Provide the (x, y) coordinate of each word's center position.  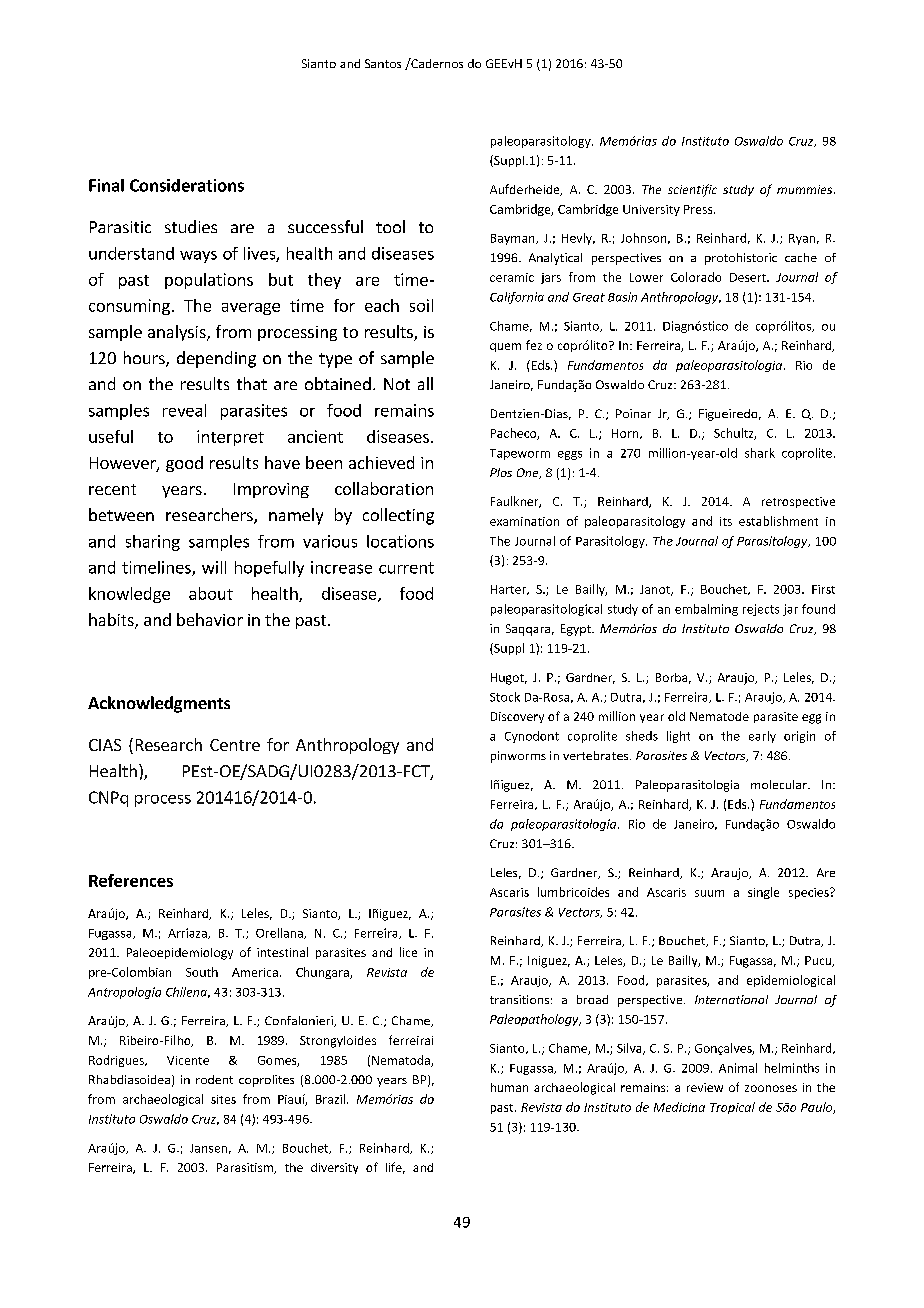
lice (408, 952)
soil (421, 305)
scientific (692, 190)
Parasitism (246, 1168)
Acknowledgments (159, 704)
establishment (778, 521)
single (763, 893)
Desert (749, 277)
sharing (153, 543)
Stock (505, 697)
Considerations (187, 185)
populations (209, 281)
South (202, 972)
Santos (383, 63)
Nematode (719, 716)
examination (524, 521)
